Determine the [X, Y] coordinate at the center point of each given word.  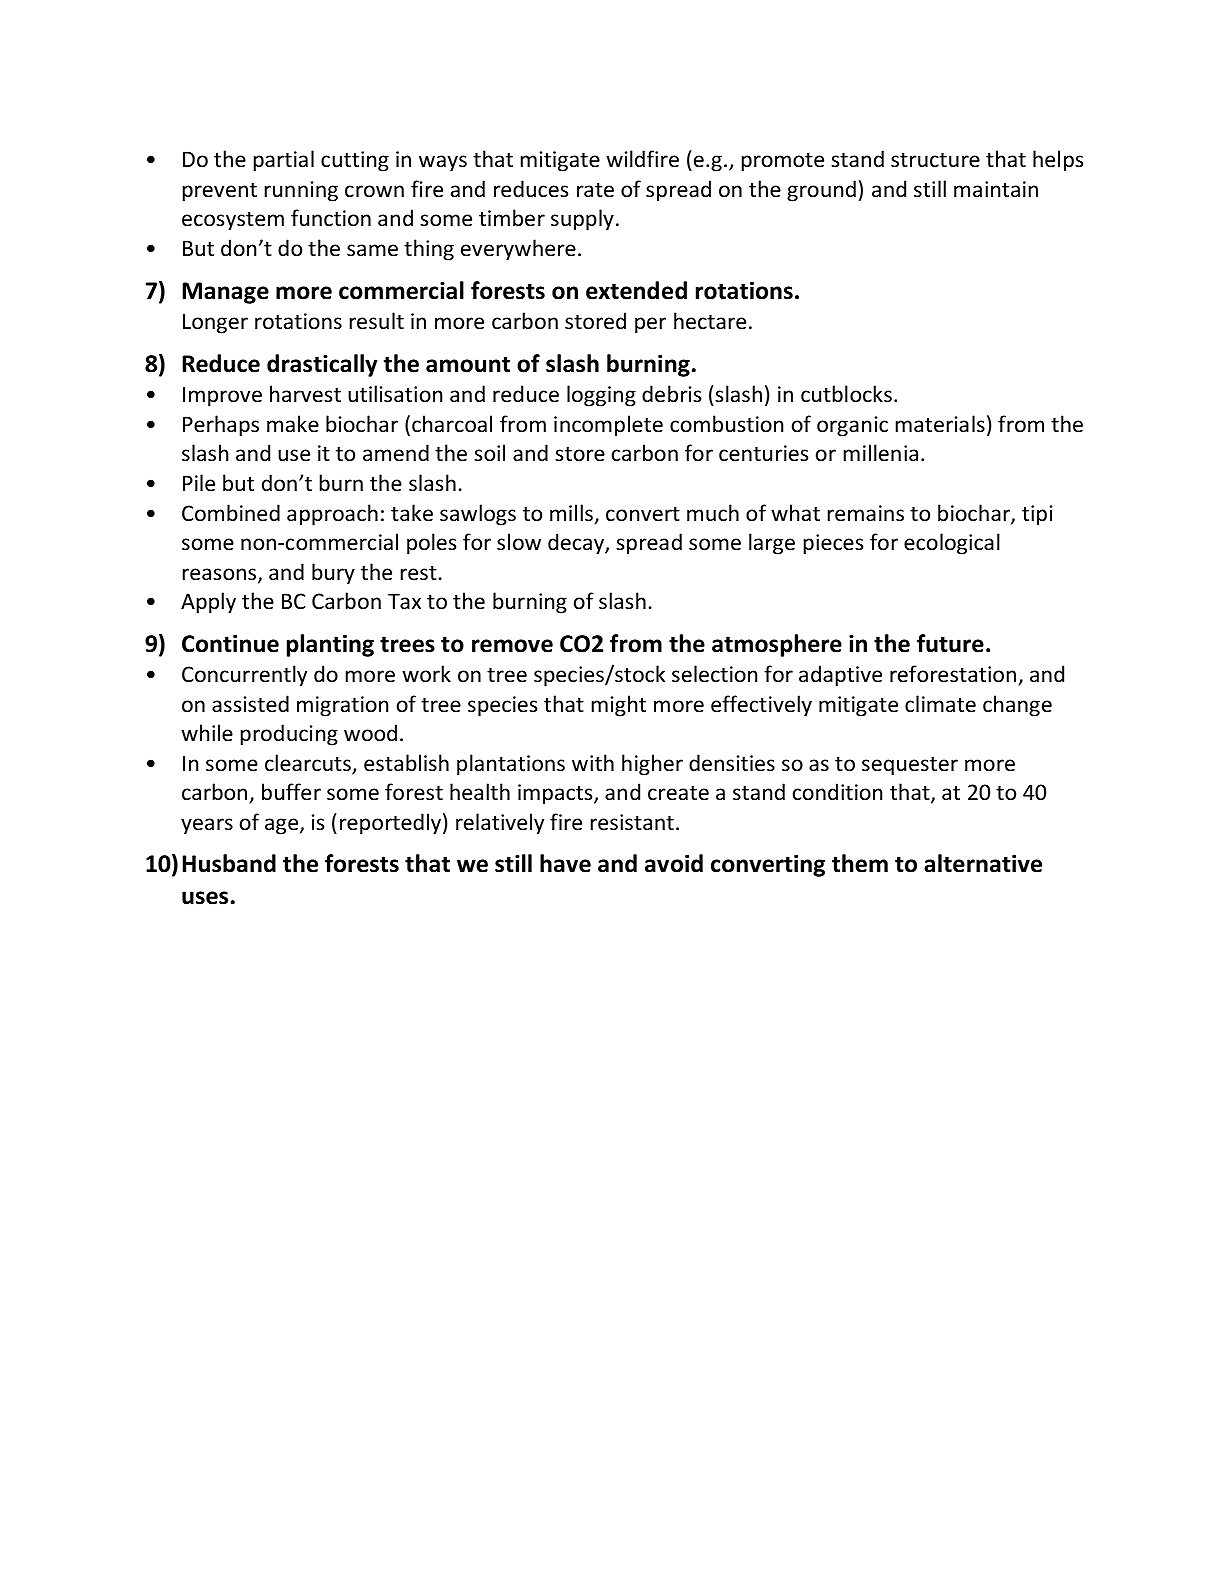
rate [595, 190]
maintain [996, 189]
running [301, 191]
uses [205, 898]
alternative [983, 863]
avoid [674, 863]
